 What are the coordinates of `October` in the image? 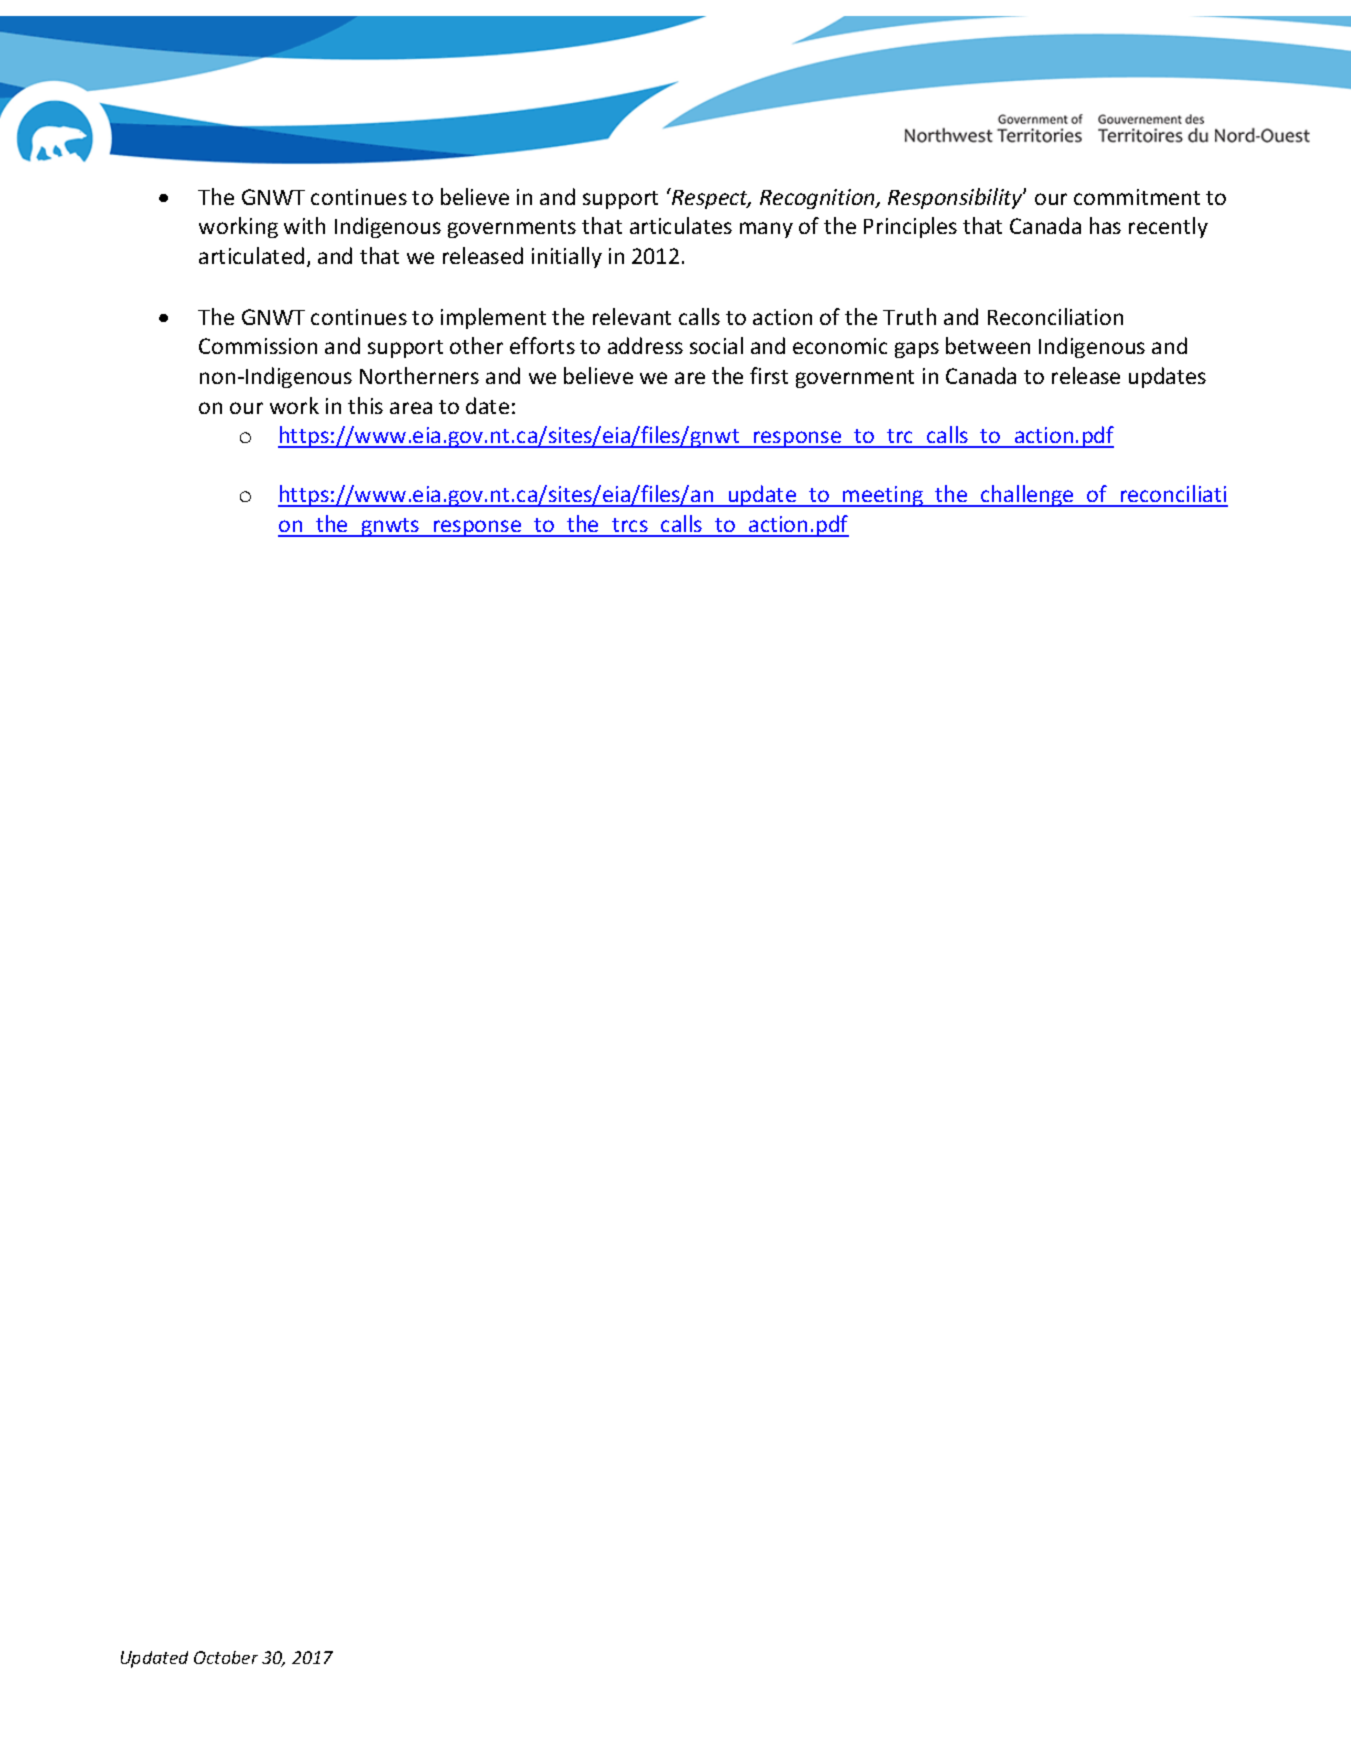 It's located at (226, 1657).
